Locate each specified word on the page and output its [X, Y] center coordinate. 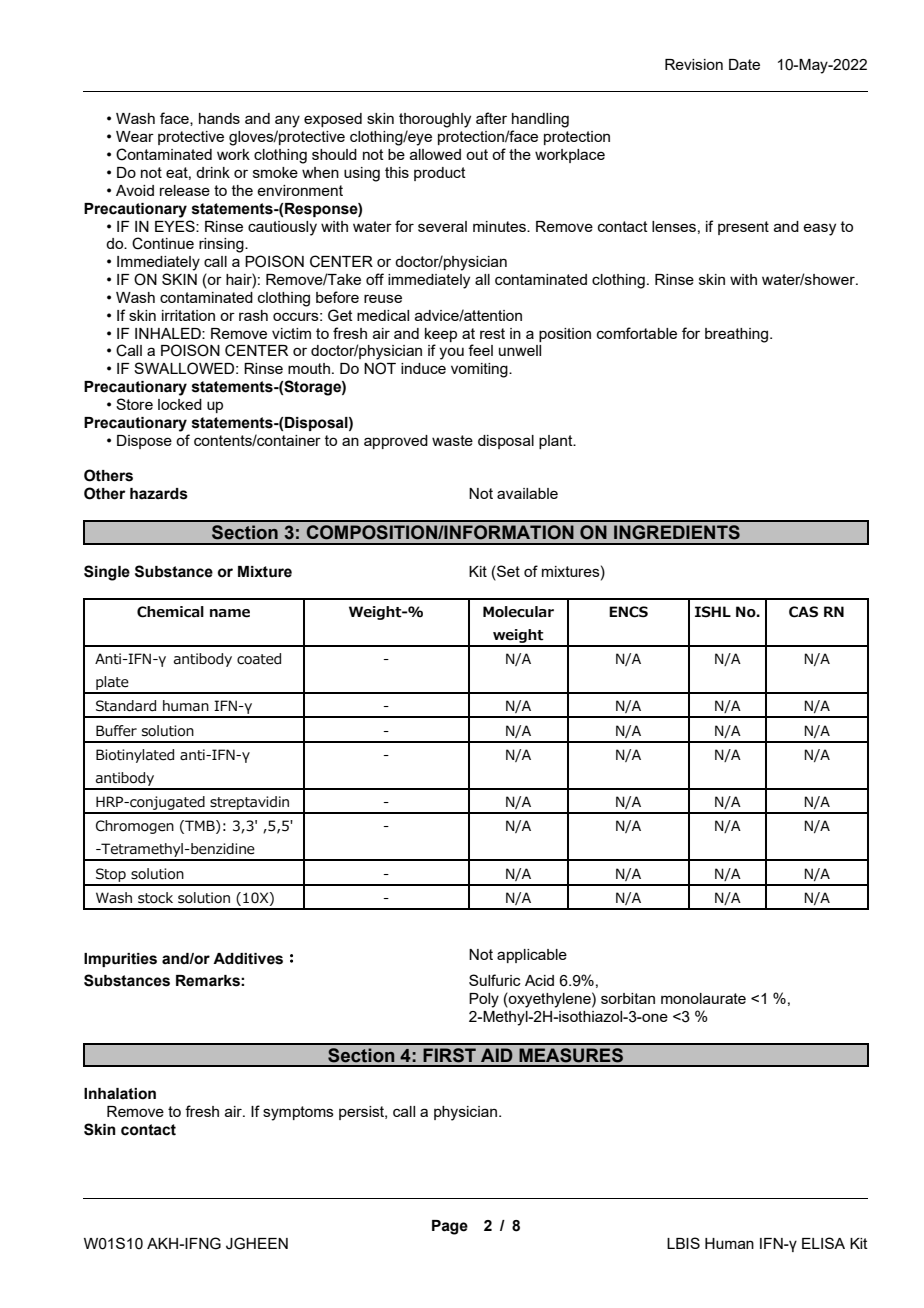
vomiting [480, 370]
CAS [803, 612]
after [491, 118]
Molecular [518, 612]
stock [155, 898]
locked [180, 404]
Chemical [170, 612]
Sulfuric [495, 980]
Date [744, 64]
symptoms [298, 1113]
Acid [539, 980]
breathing [736, 335]
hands [219, 118]
